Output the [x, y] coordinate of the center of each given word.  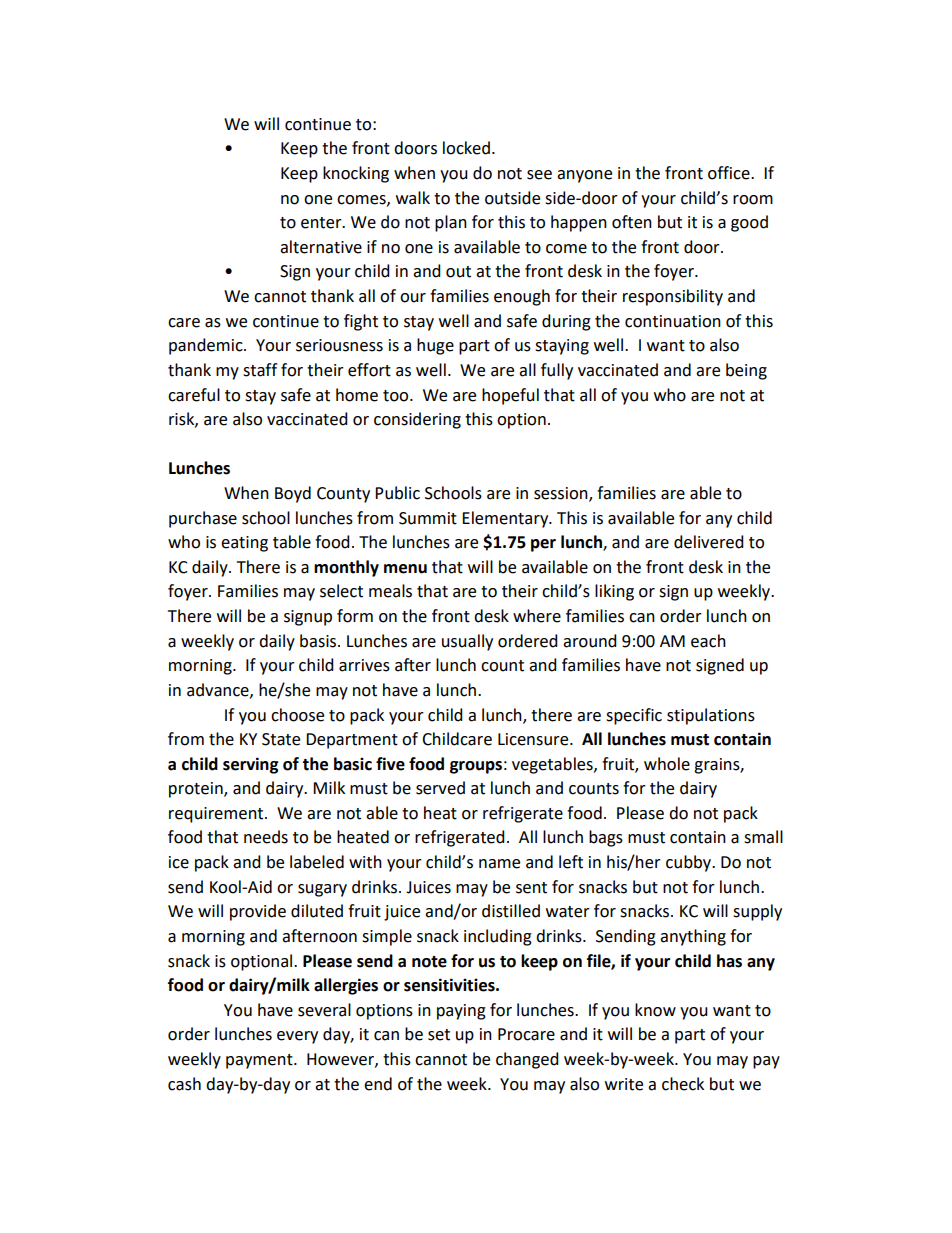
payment [260, 1061]
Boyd [293, 494]
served [440, 788]
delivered [709, 542]
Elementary [506, 519]
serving [251, 765]
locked [466, 148]
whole [667, 764]
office [730, 173]
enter [322, 223]
